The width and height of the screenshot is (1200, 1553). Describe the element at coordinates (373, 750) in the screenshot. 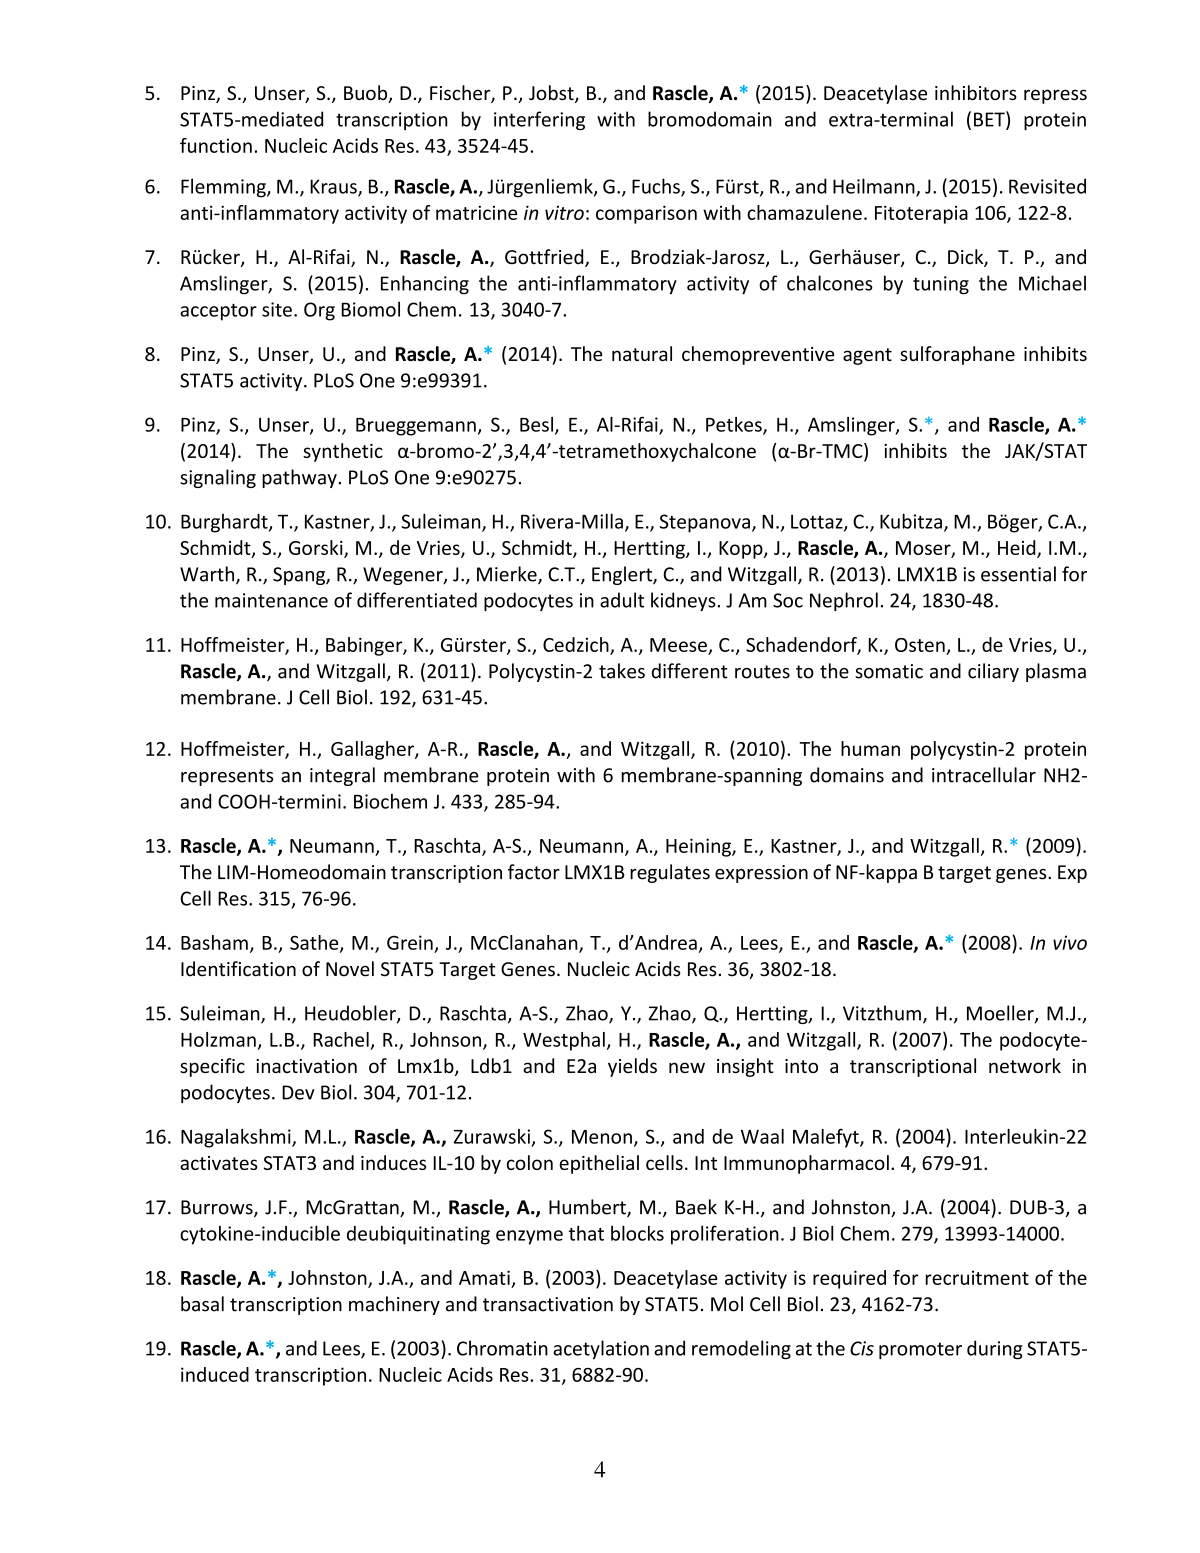

I see `Gallagher` at that location.
